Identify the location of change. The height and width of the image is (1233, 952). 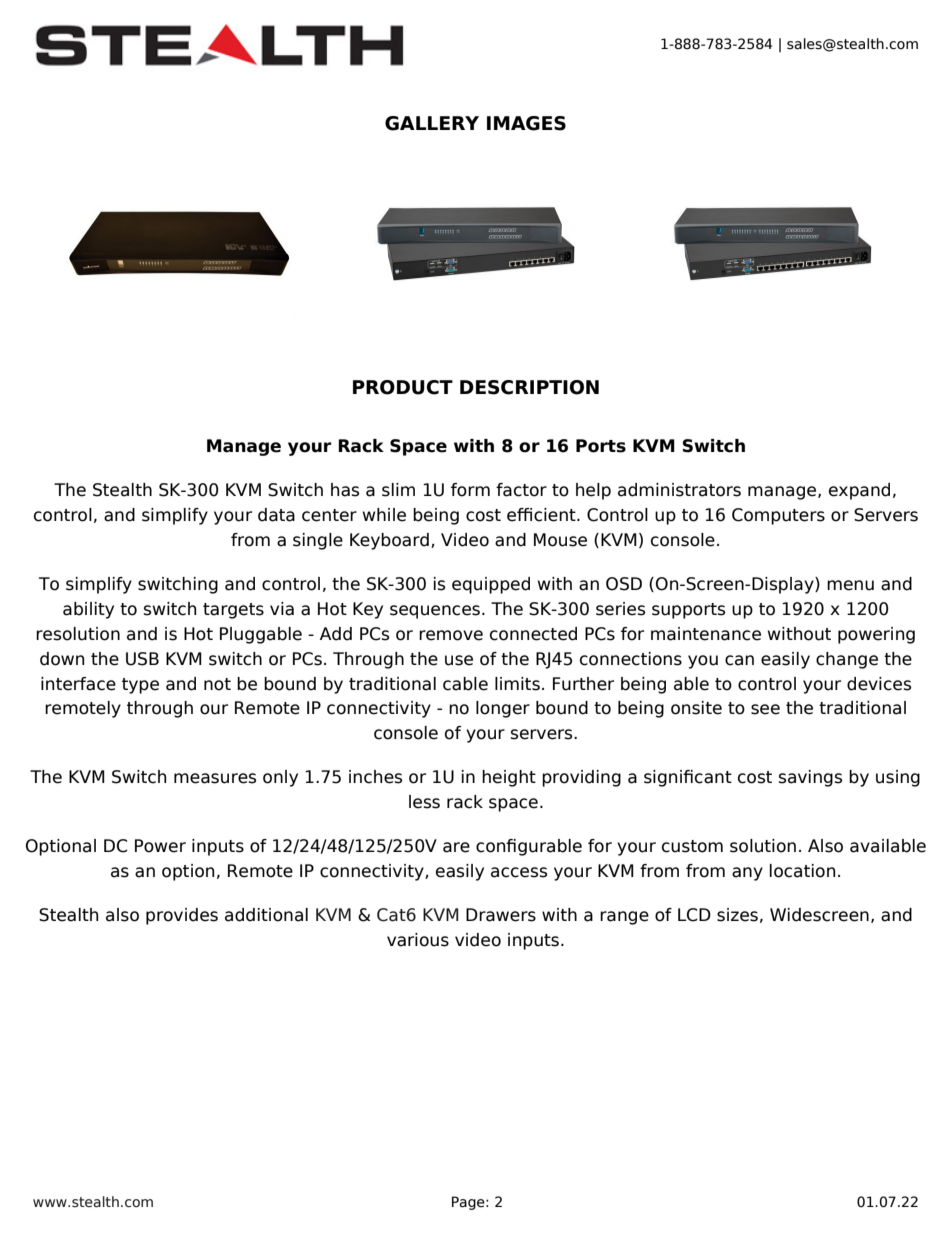
(847, 660).
